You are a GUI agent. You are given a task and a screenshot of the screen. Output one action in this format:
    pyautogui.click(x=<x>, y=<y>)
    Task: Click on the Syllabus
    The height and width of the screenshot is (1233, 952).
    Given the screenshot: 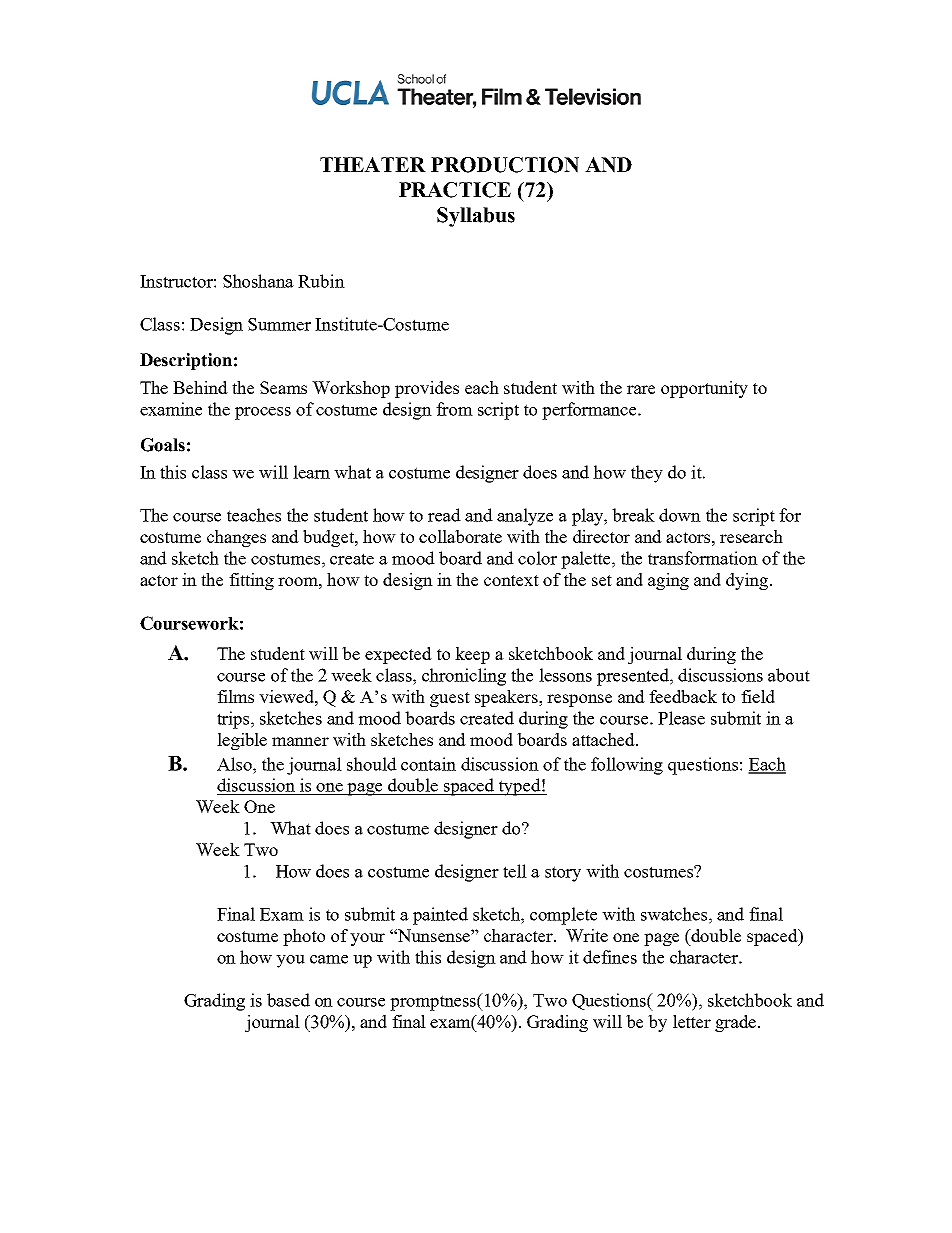 What is the action you would take?
    pyautogui.click(x=476, y=217)
